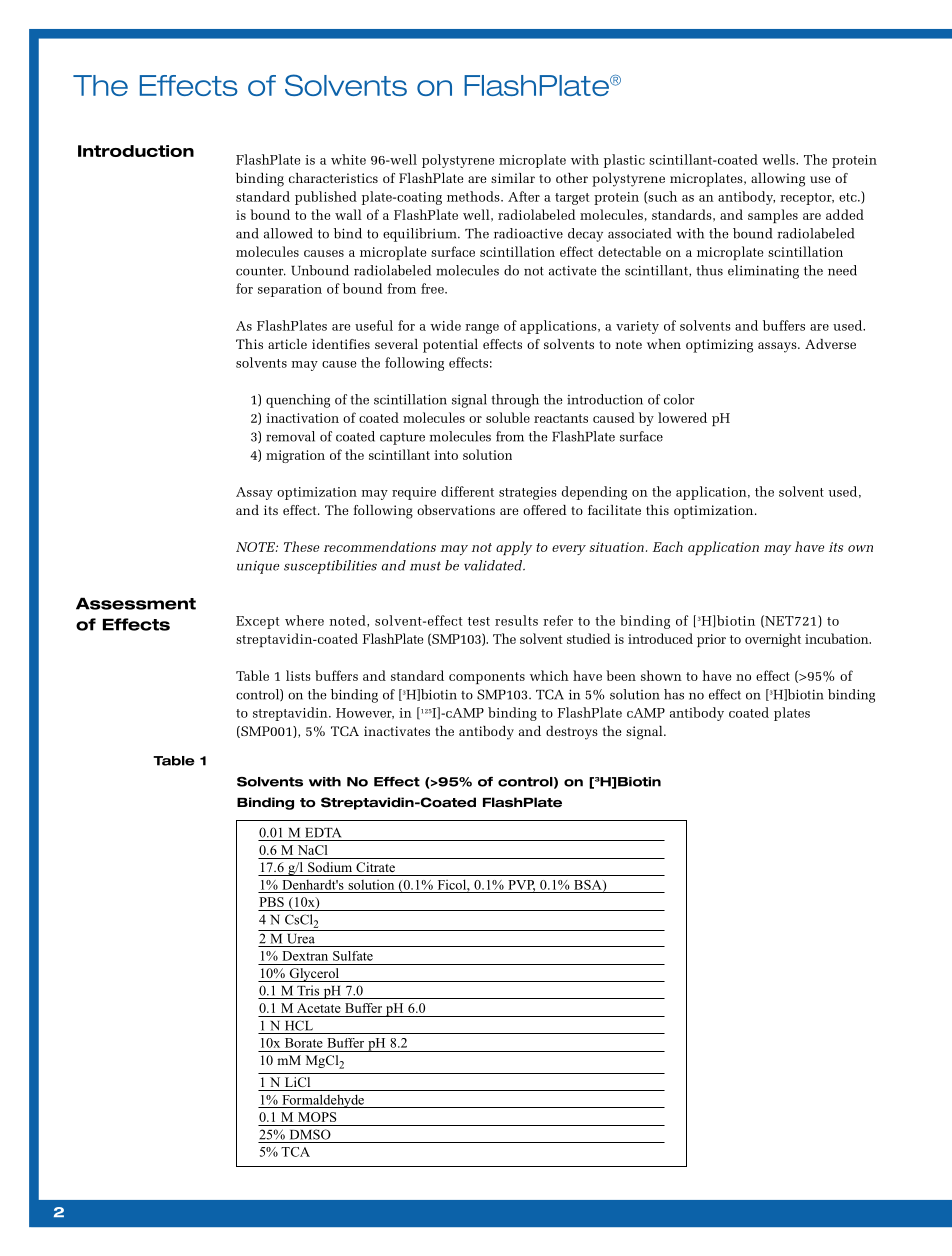 This screenshot has height=1256, width=952. I want to click on migration, so click(295, 456).
